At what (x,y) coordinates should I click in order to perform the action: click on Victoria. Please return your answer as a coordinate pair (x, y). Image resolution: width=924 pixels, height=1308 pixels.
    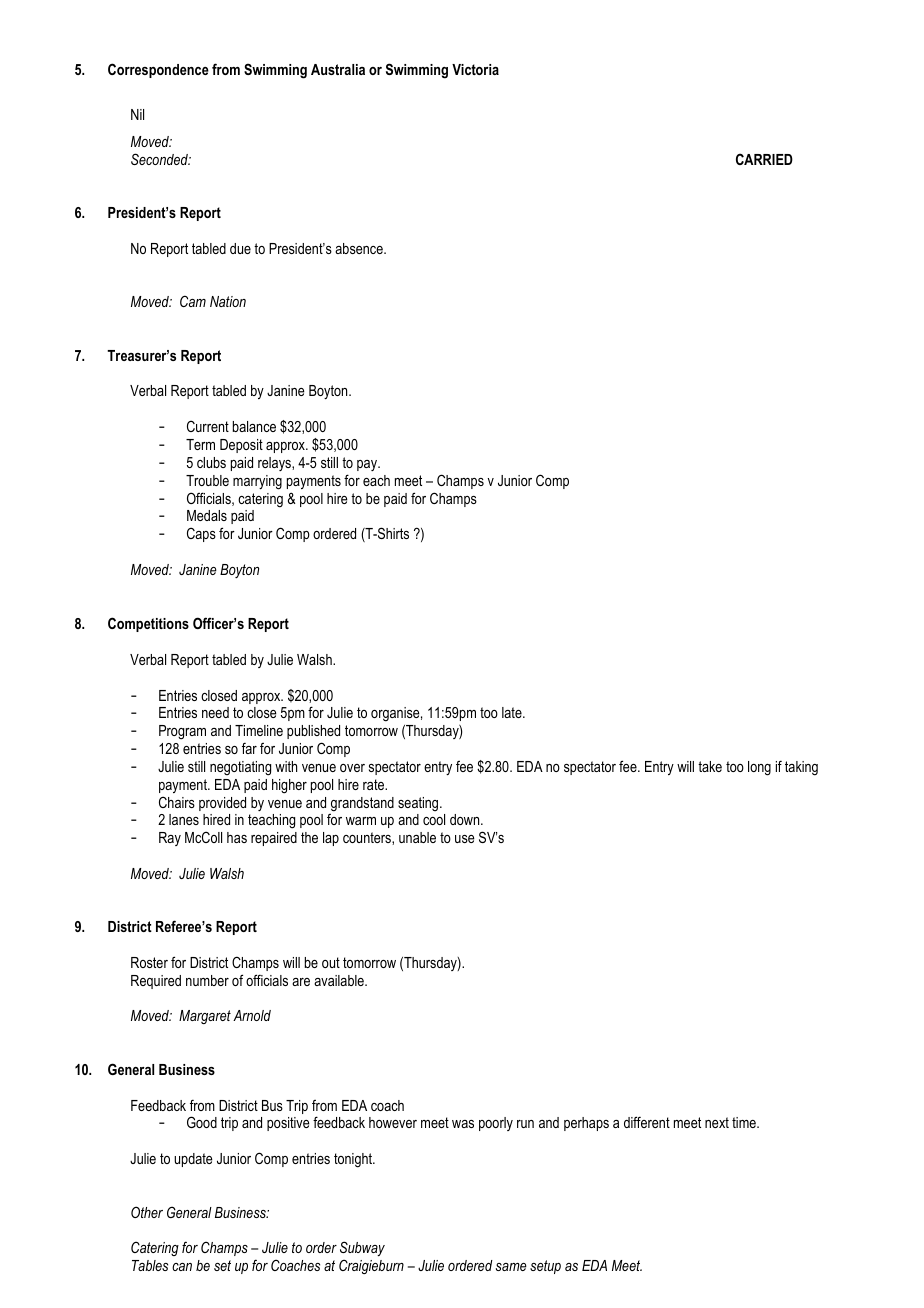
    Looking at the image, I should click on (475, 69).
